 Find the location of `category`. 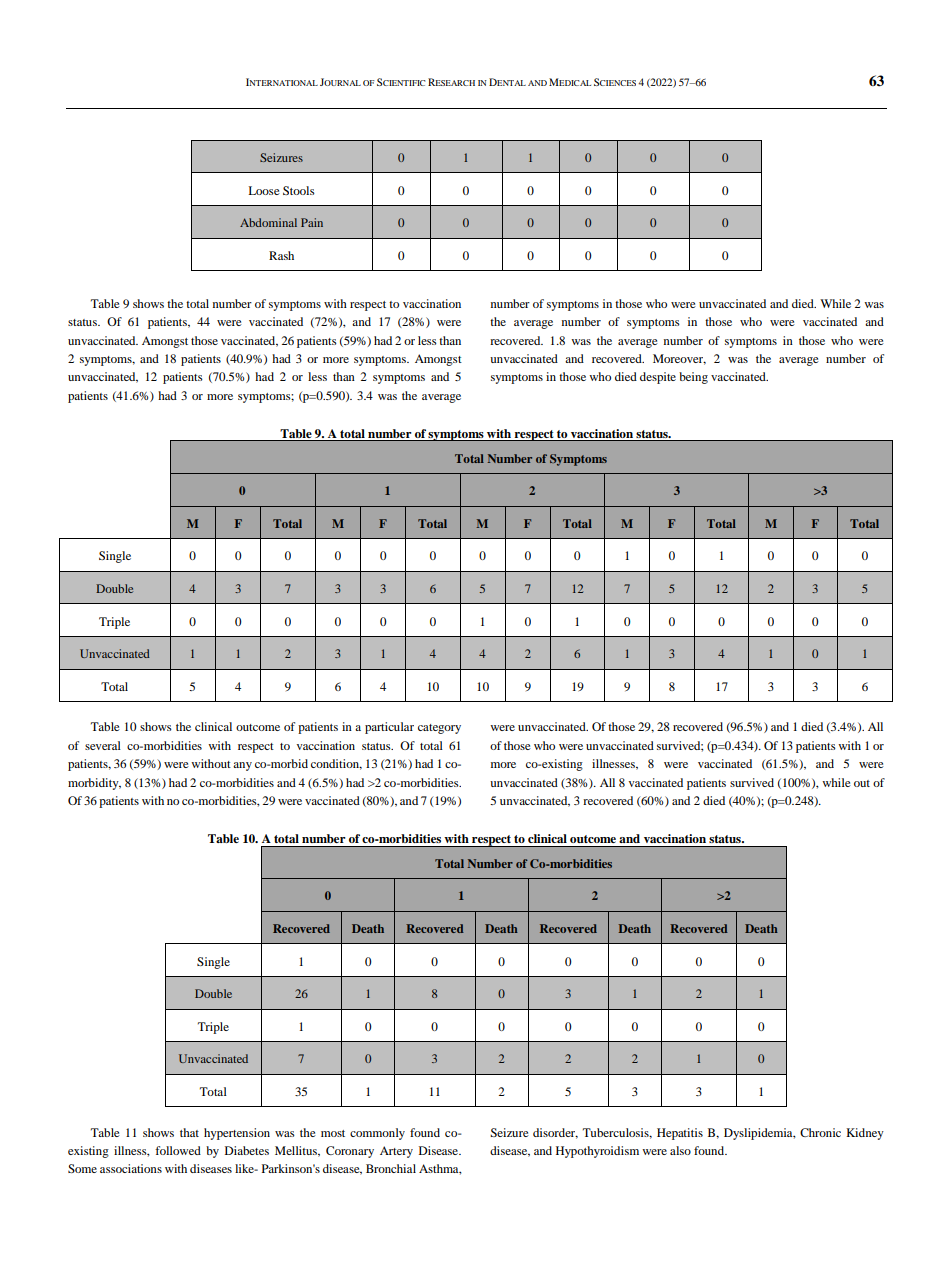

category is located at coordinates (439, 729).
